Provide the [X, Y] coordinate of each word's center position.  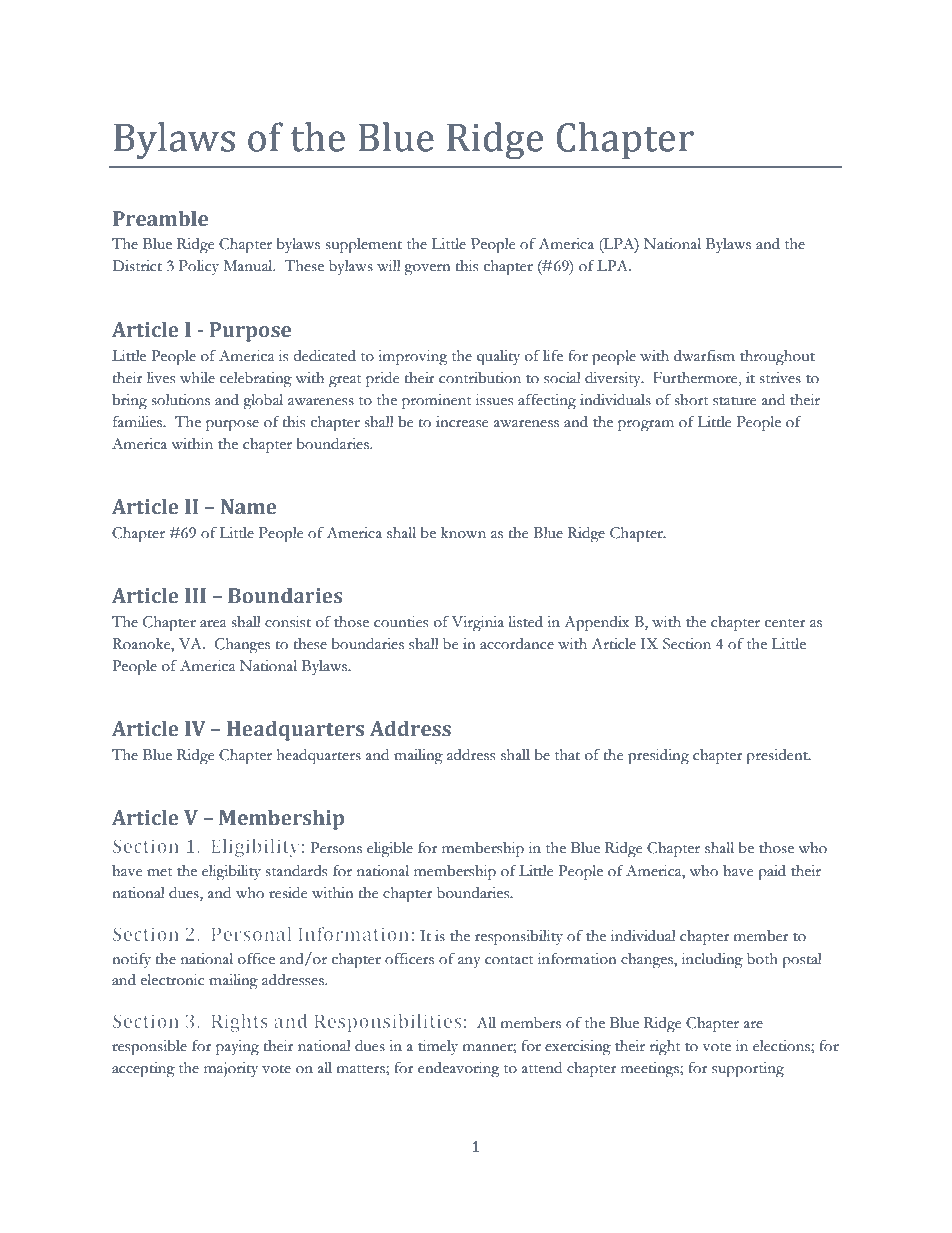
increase [462, 422]
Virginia [478, 624]
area [213, 624]
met [159, 872]
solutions [181, 400]
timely [438, 1047]
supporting [748, 1070]
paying [237, 1048]
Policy [199, 267]
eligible [390, 850]
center [785, 623]
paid [772, 873]
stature [734, 401]
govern [427, 270]
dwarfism [704, 356]
